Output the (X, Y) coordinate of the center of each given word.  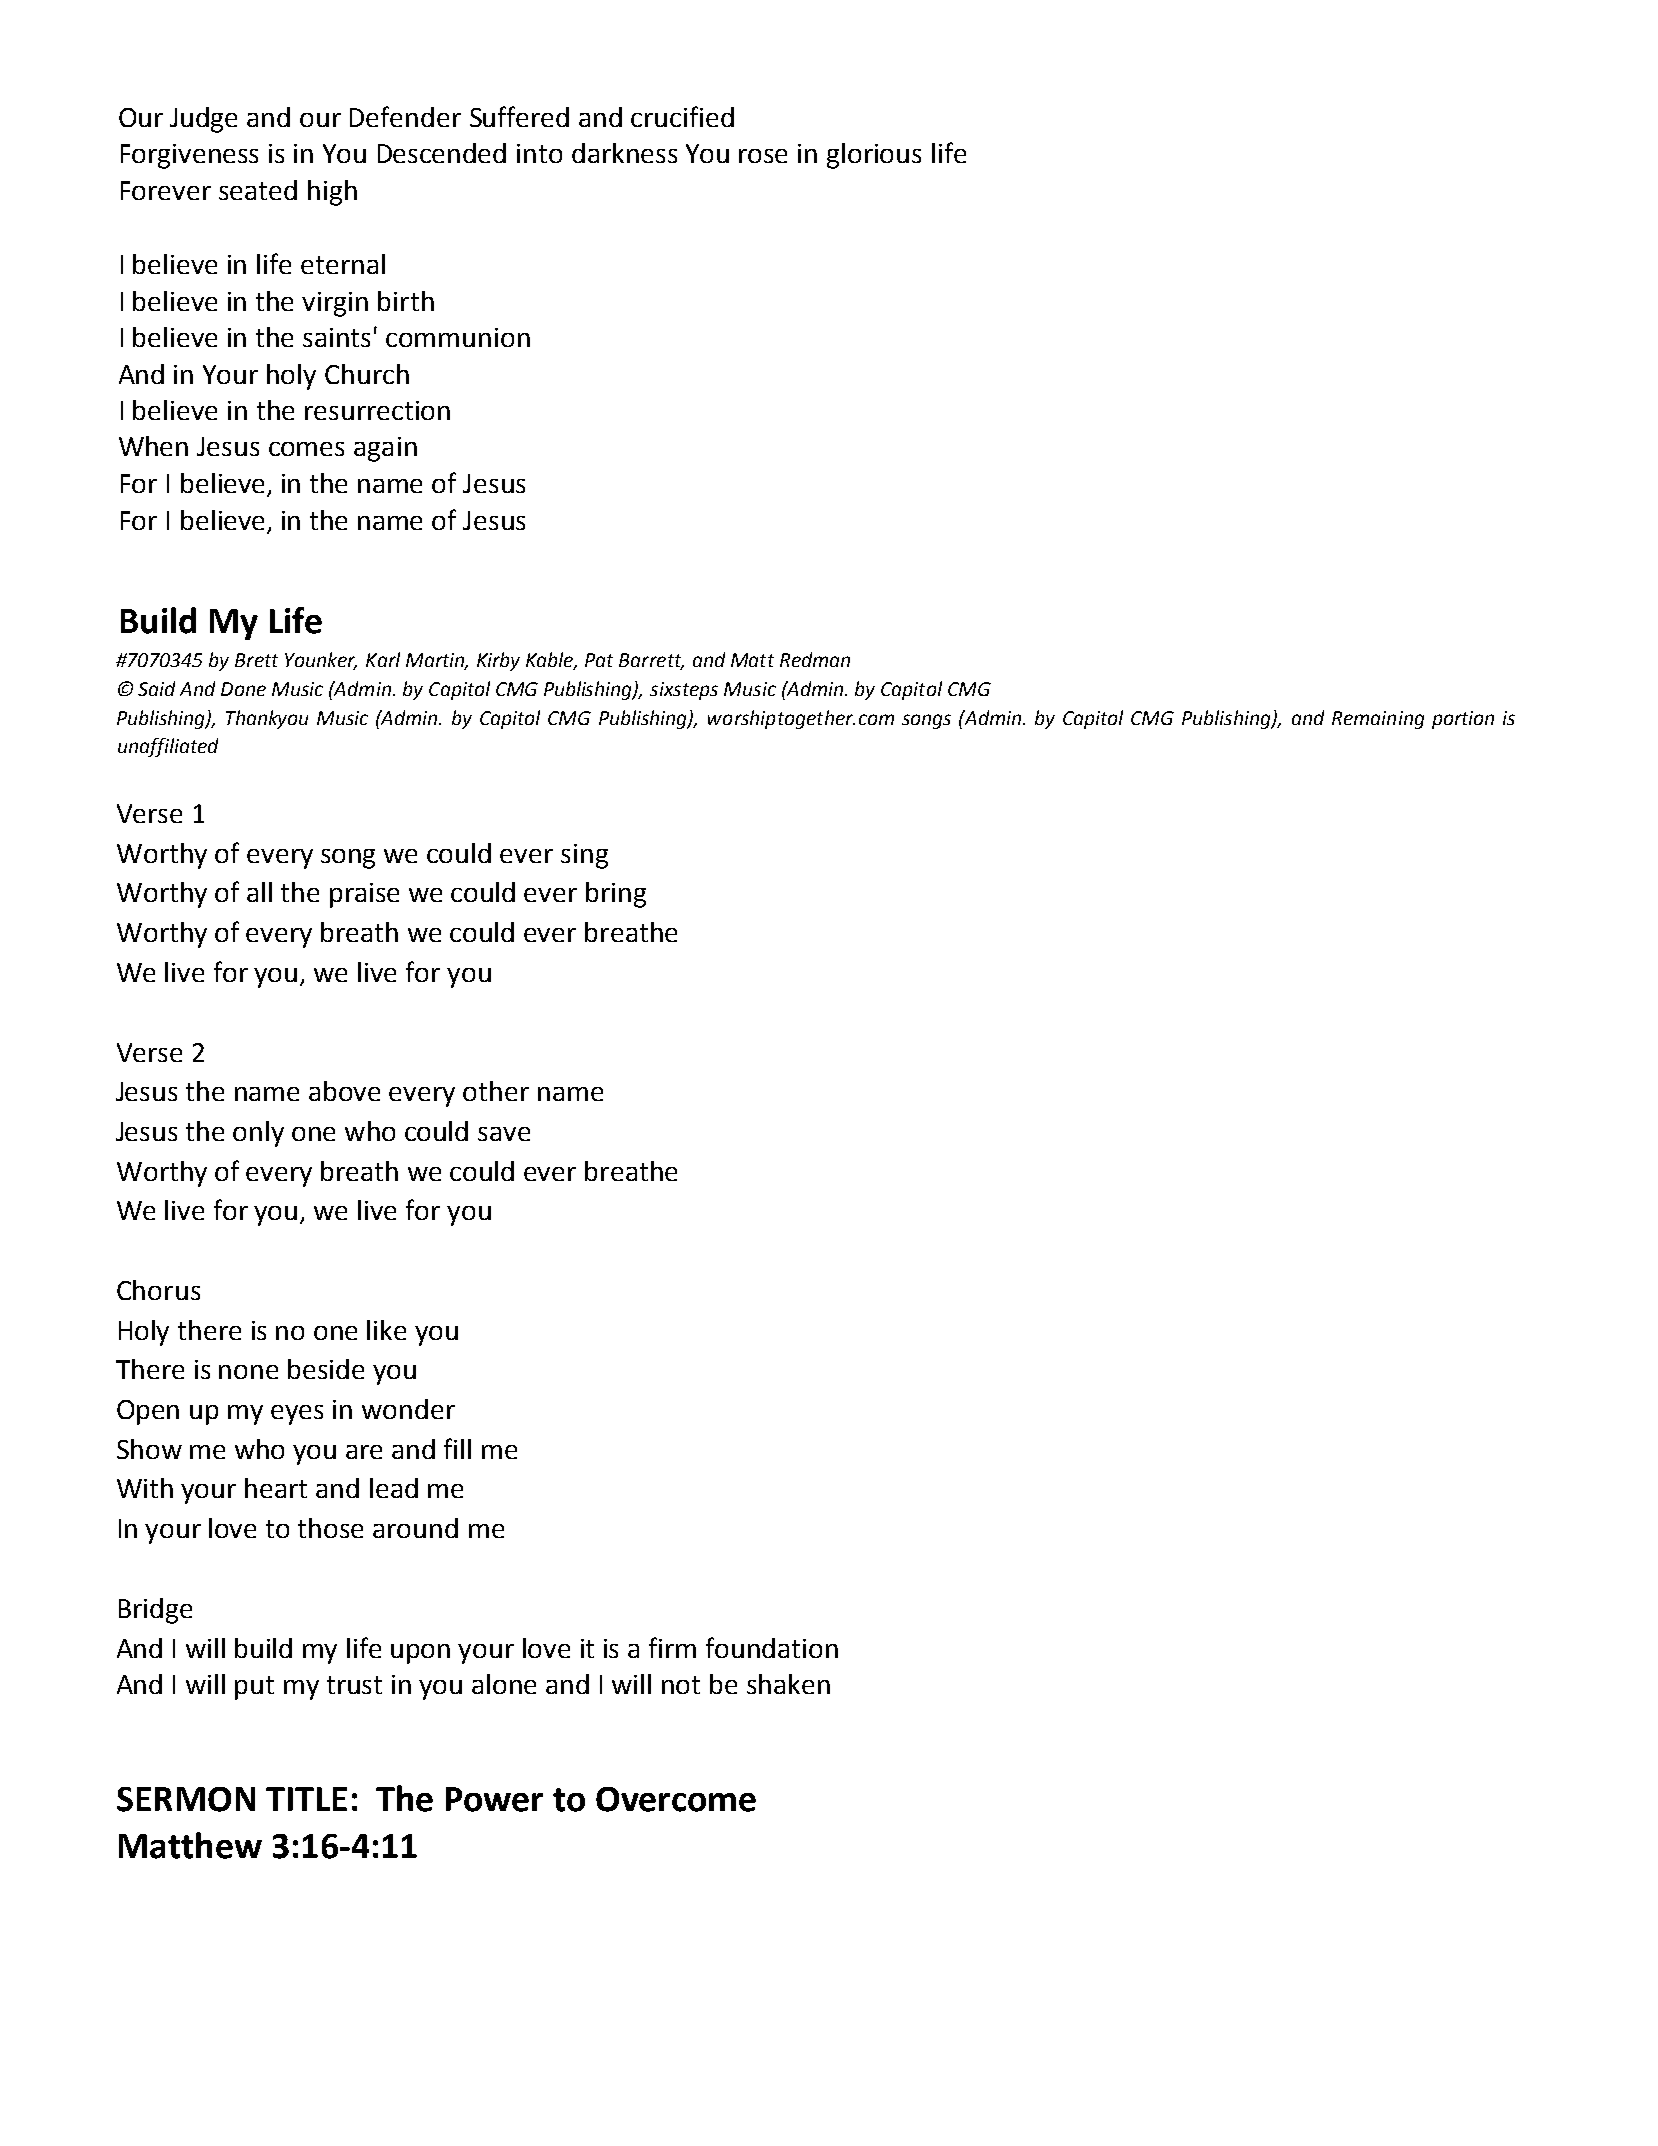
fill (457, 1448)
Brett (256, 660)
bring (616, 895)
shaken (788, 1684)
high (332, 193)
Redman (815, 659)
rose (763, 156)
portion (1463, 720)
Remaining (1378, 720)
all (259, 892)
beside (326, 1369)
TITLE (306, 1799)
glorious (874, 156)
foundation (772, 1647)
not (681, 1685)
